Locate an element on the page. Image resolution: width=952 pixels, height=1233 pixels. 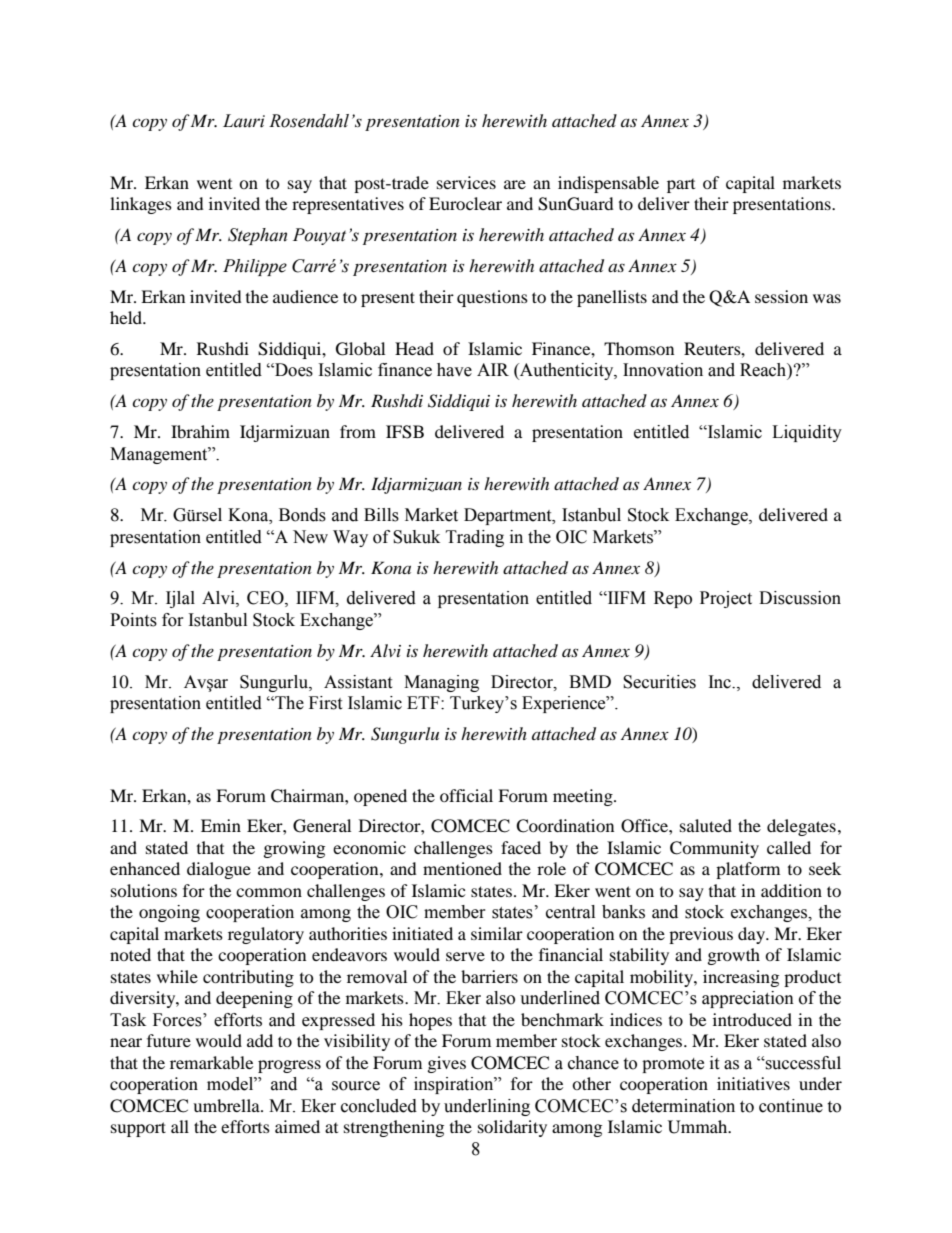
platform is located at coordinates (748, 870).
